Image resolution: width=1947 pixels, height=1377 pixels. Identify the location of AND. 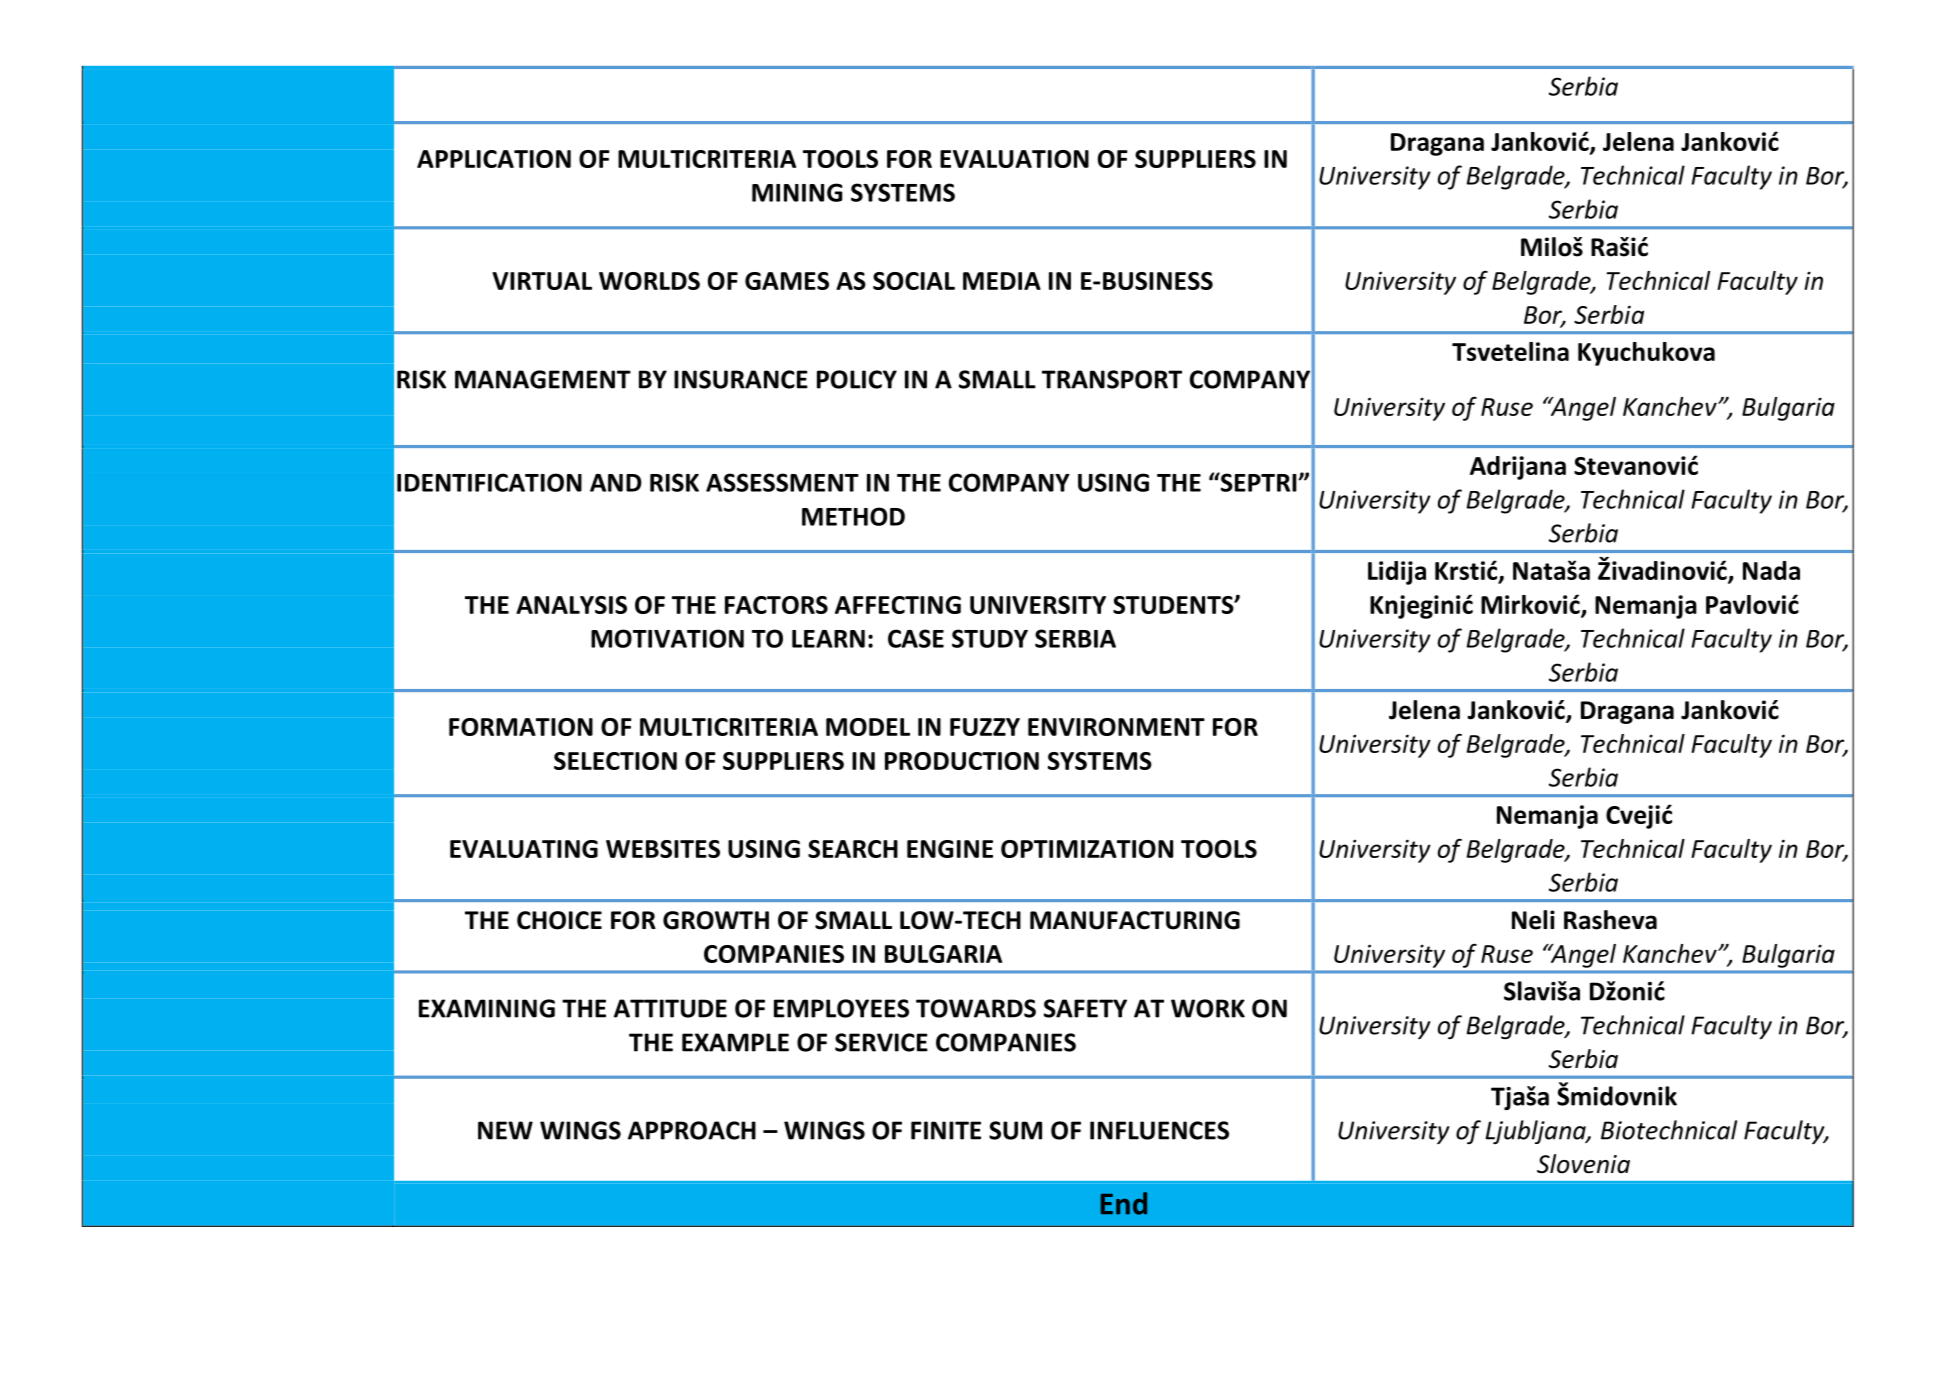
(616, 483).
